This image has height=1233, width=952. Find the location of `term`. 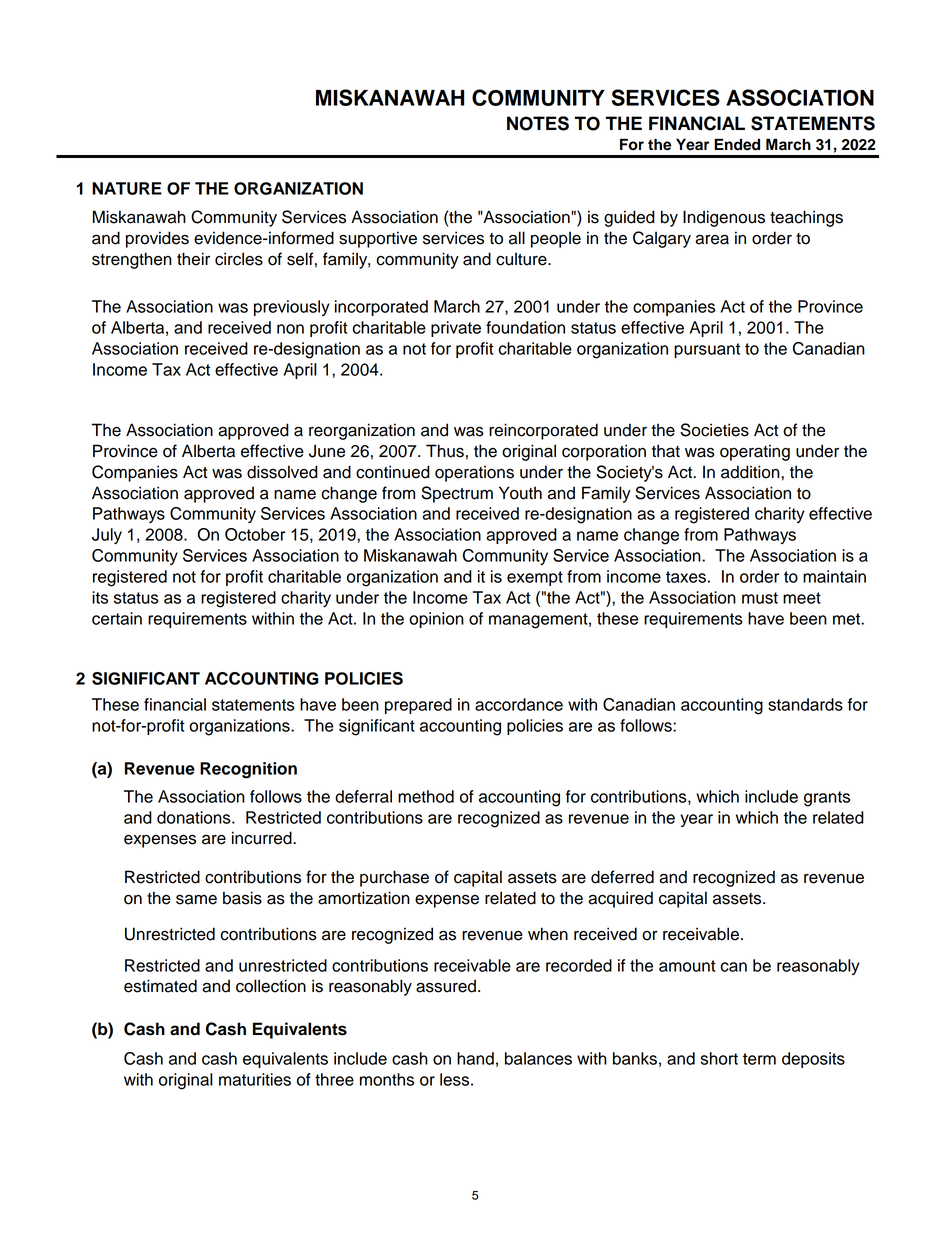

term is located at coordinates (759, 1059).
